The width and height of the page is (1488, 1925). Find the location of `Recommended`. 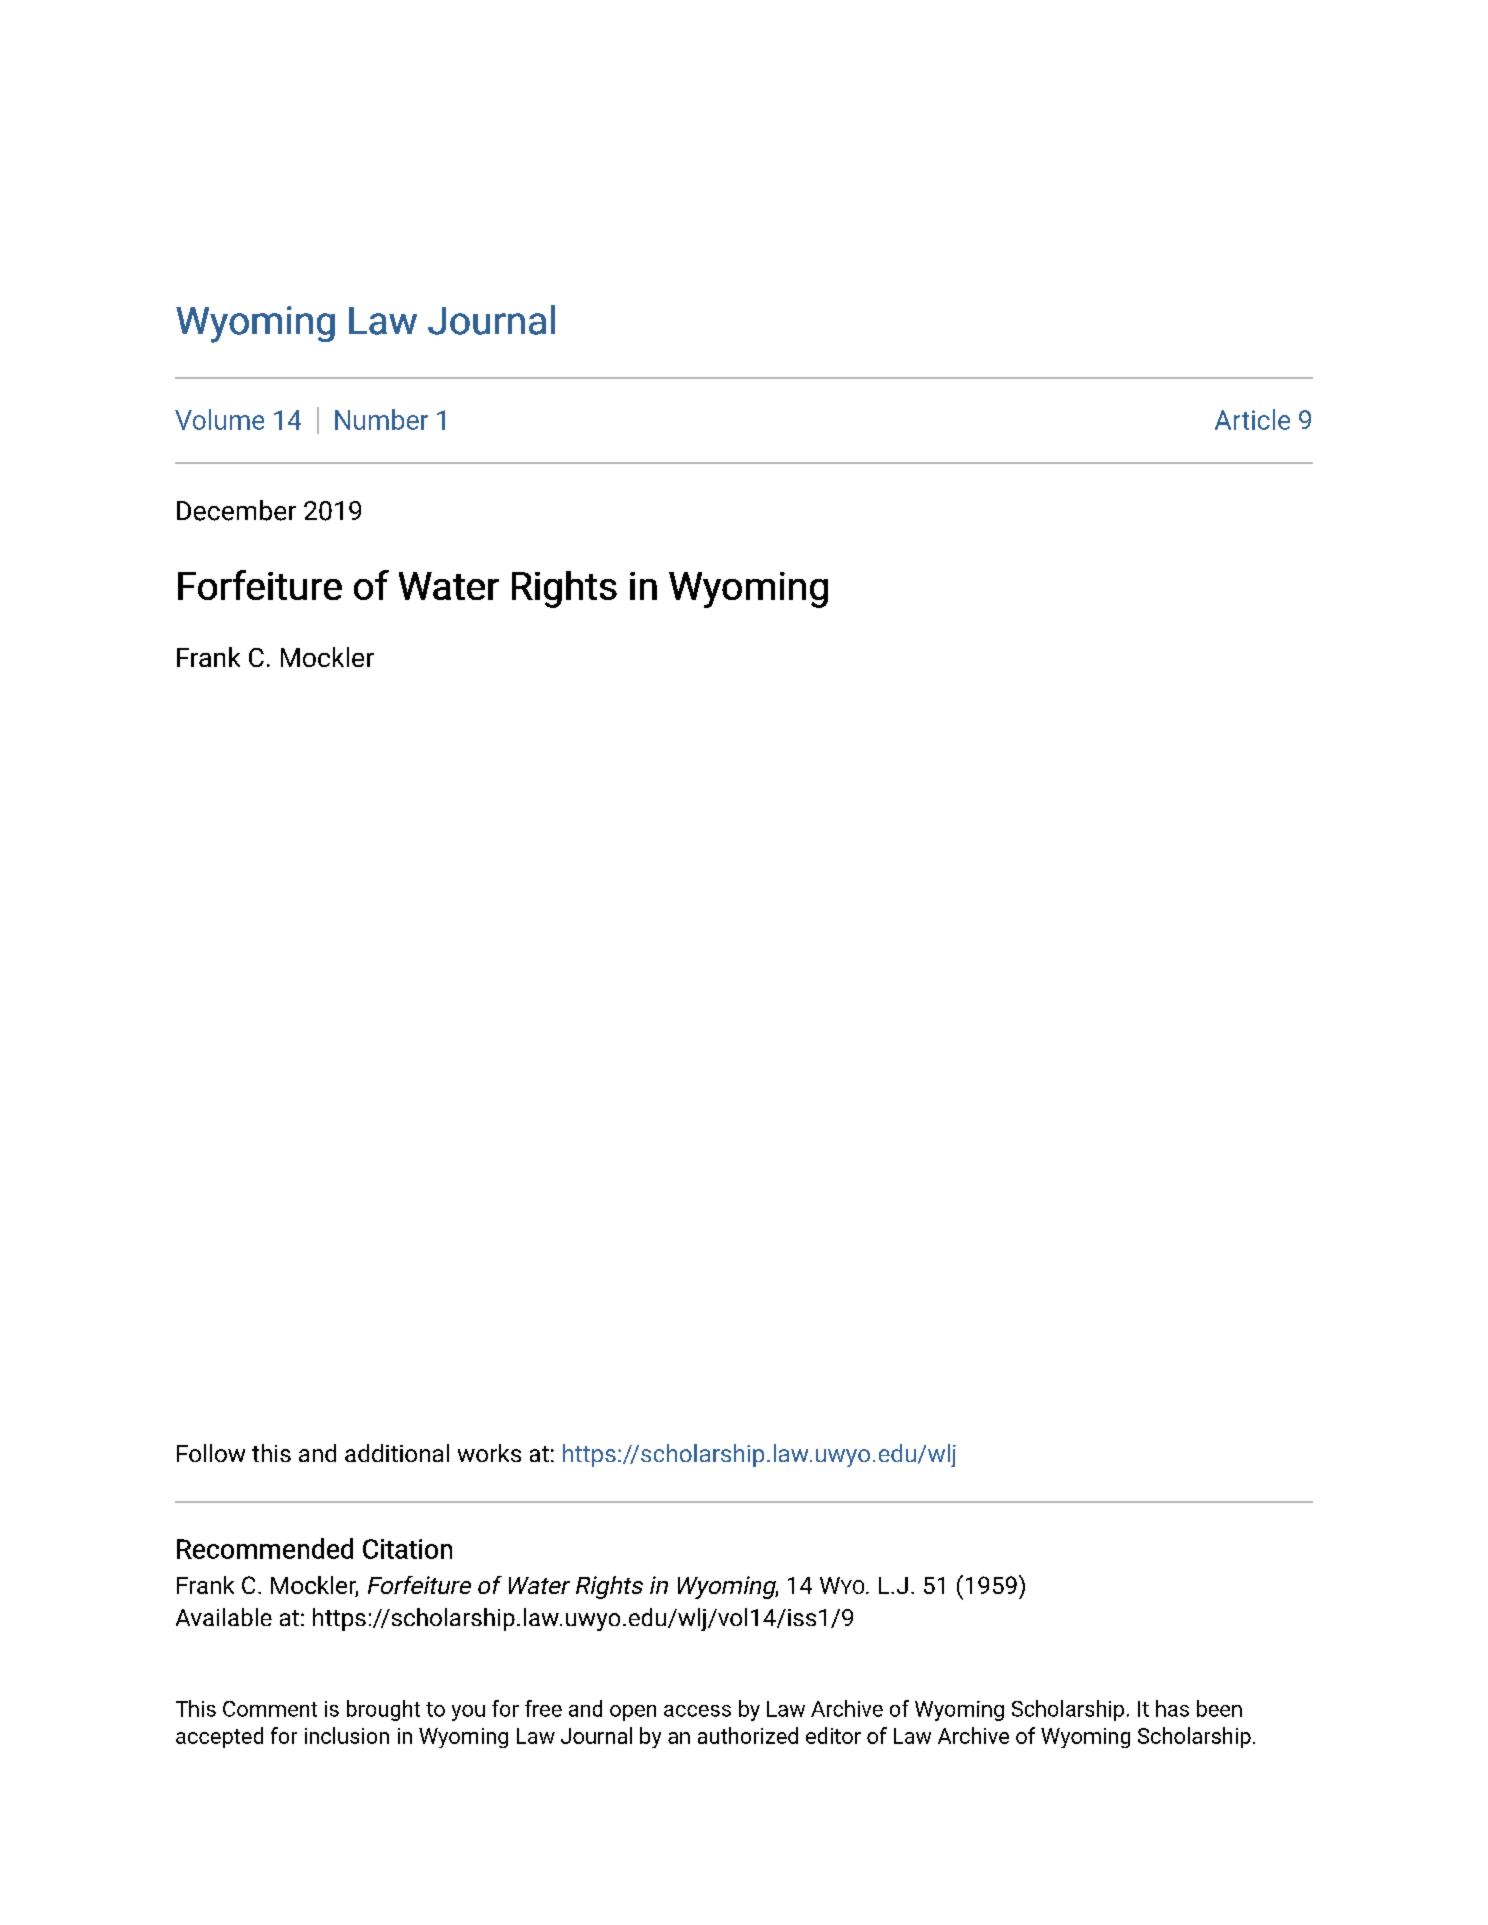

Recommended is located at coordinates (265, 1548).
